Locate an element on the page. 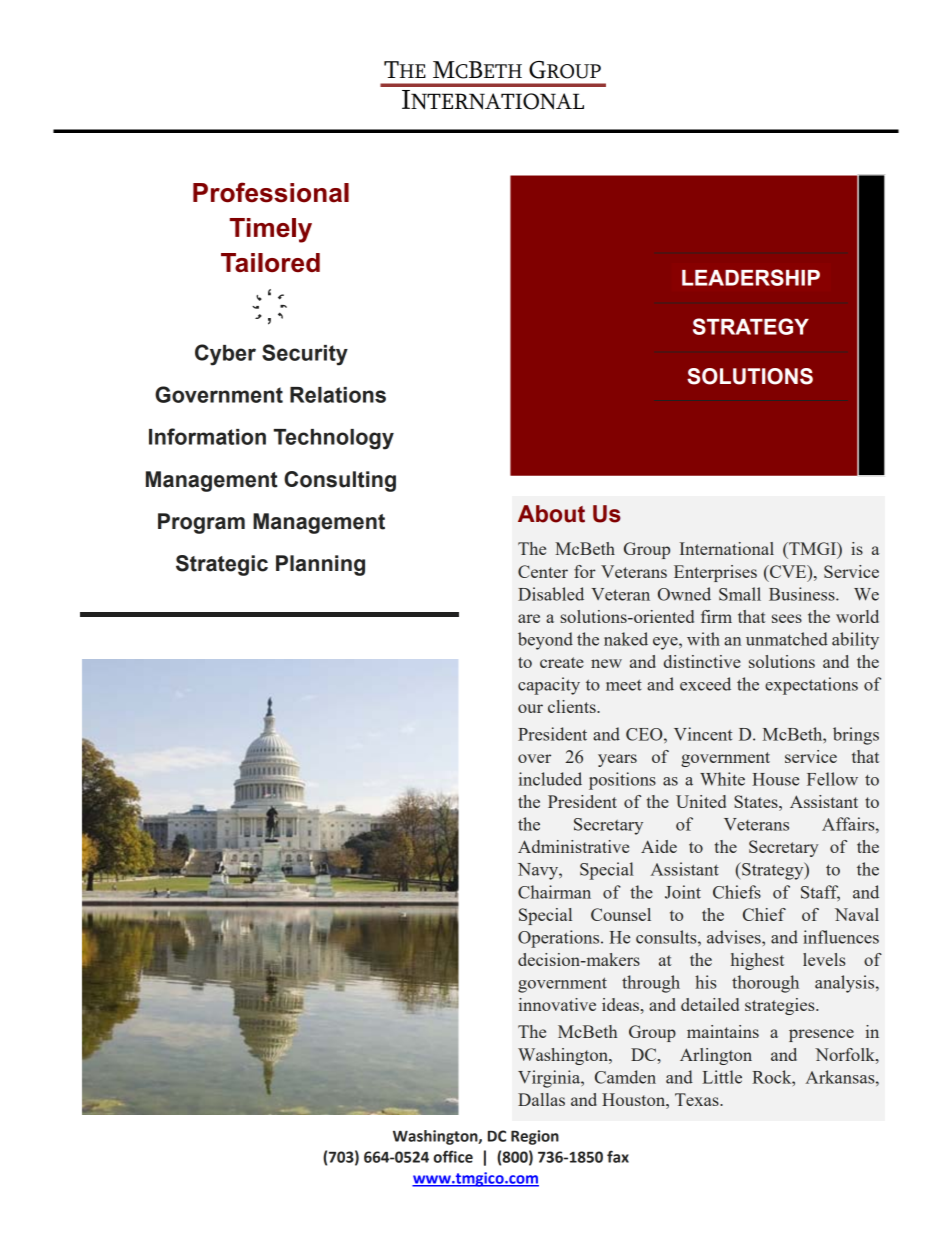 Image resolution: width=952 pixels, height=1233 pixels. LEADERSHIP is located at coordinates (751, 277).
